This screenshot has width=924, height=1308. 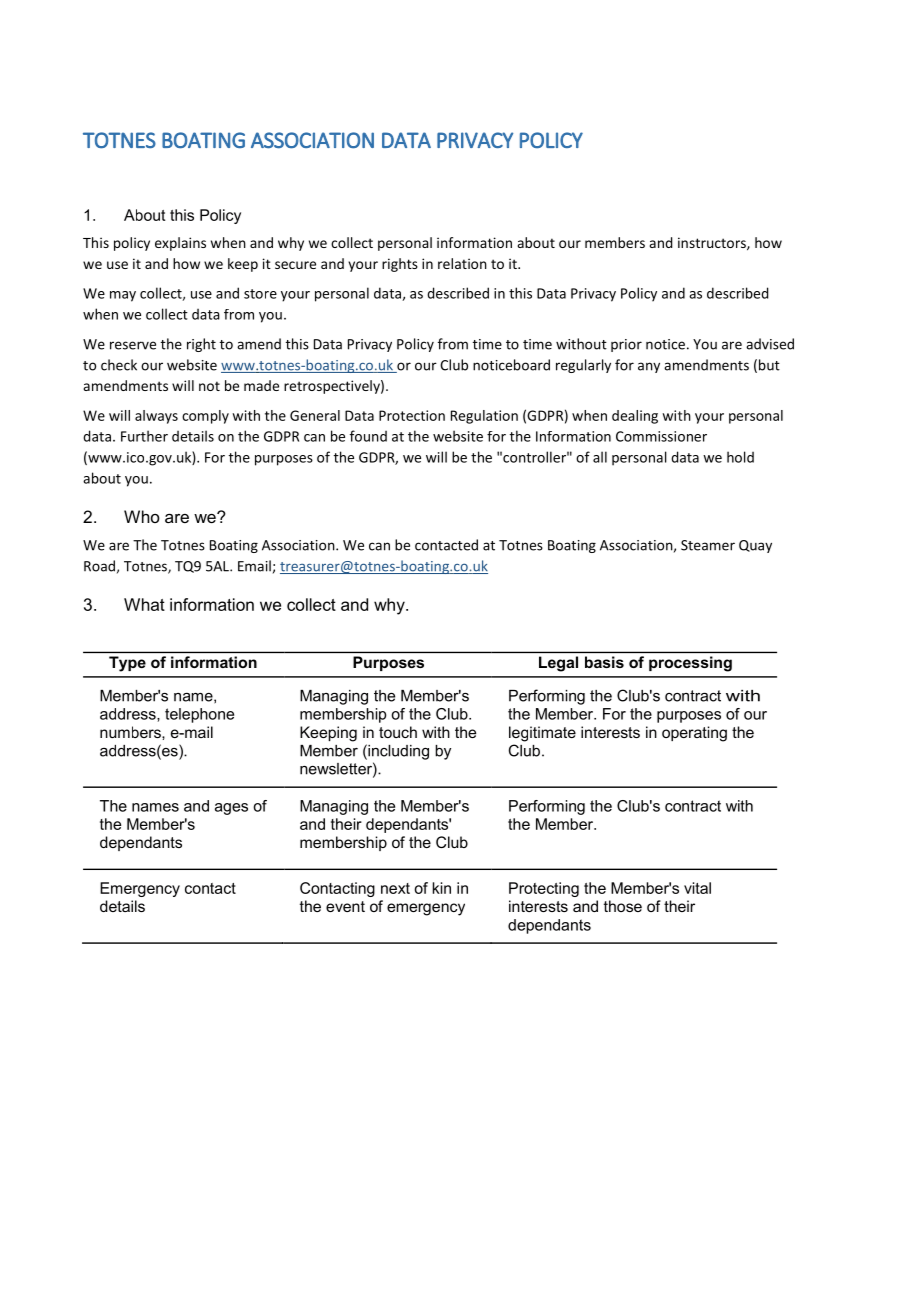 What do you see at coordinates (462, 263) in the screenshot?
I see `relation` at bounding box center [462, 263].
